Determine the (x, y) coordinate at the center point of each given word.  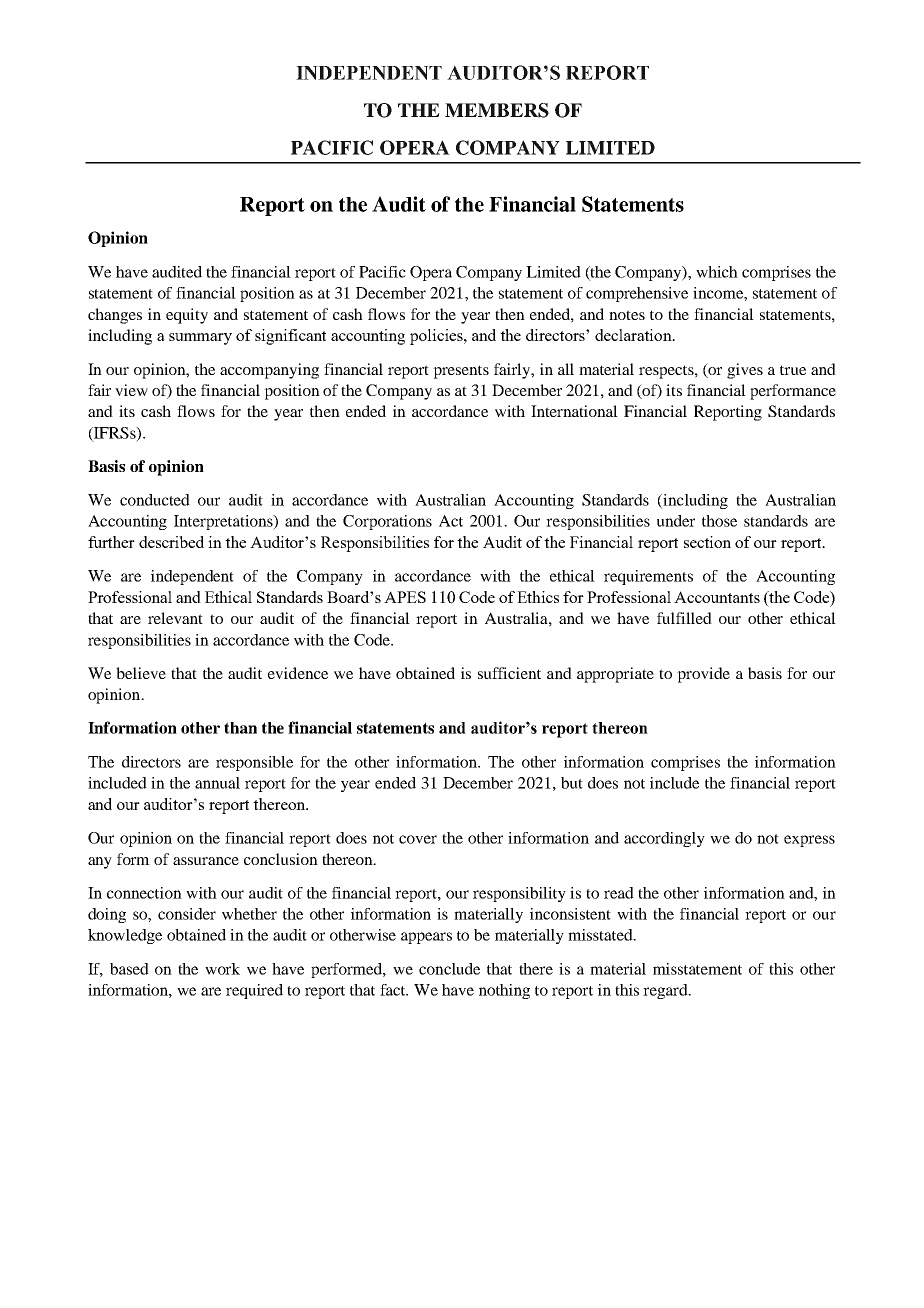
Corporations (387, 522)
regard (666, 991)
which (717, 272)
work (222, 969)
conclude (449, 969)
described (171, 542)
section (707, 542)
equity (187, 316)
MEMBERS (497, 110)
